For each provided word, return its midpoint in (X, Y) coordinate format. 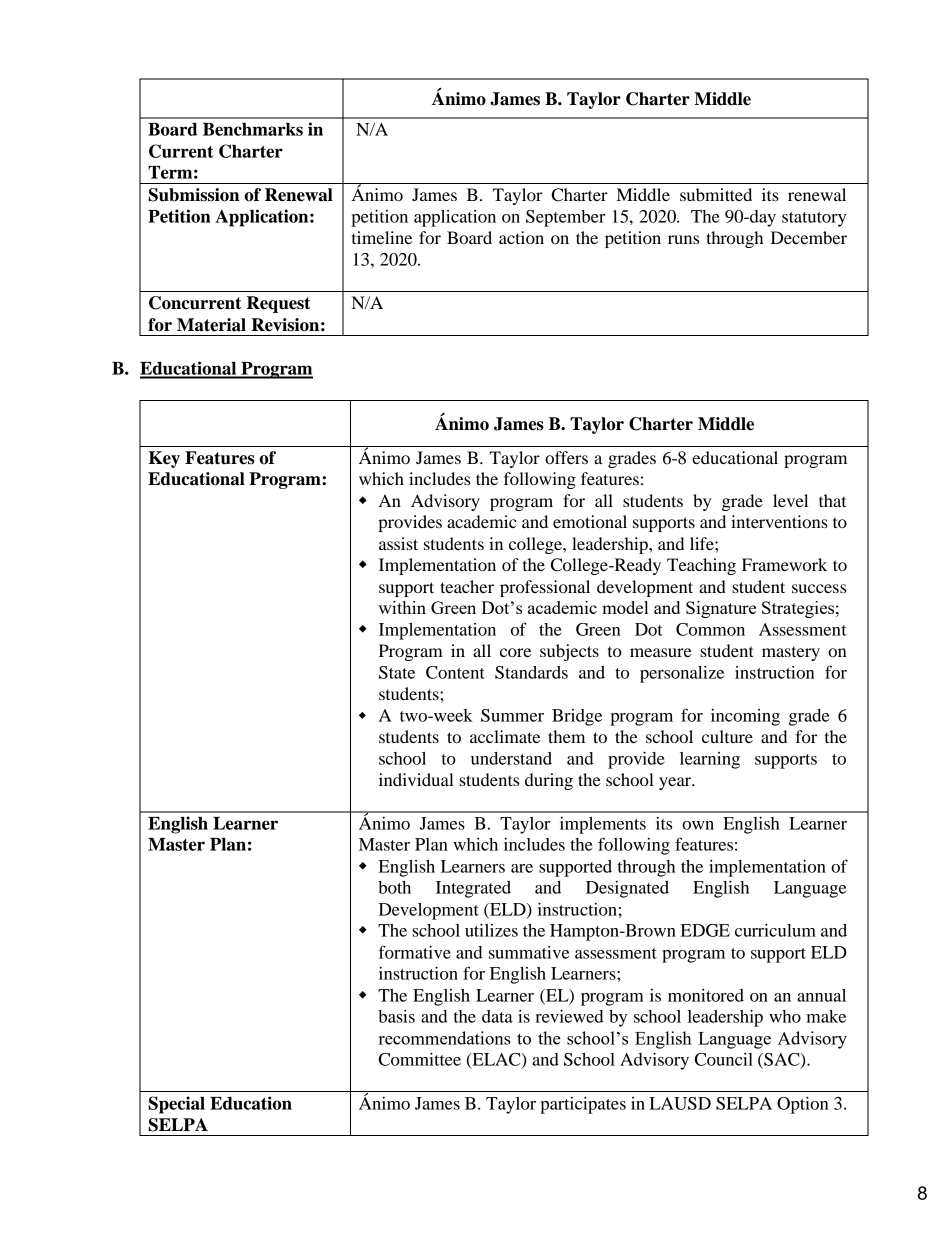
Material (211, 325)
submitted (716, 194)
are (522, 868)
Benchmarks (253, 129)
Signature (721, 609)
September (565, 218)
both (394, 887)
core (515, 652)
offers (566, 457)
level (790, 500)
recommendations (445, 1038)
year (676, 783)
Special (176, 1105)
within (402, 607)
